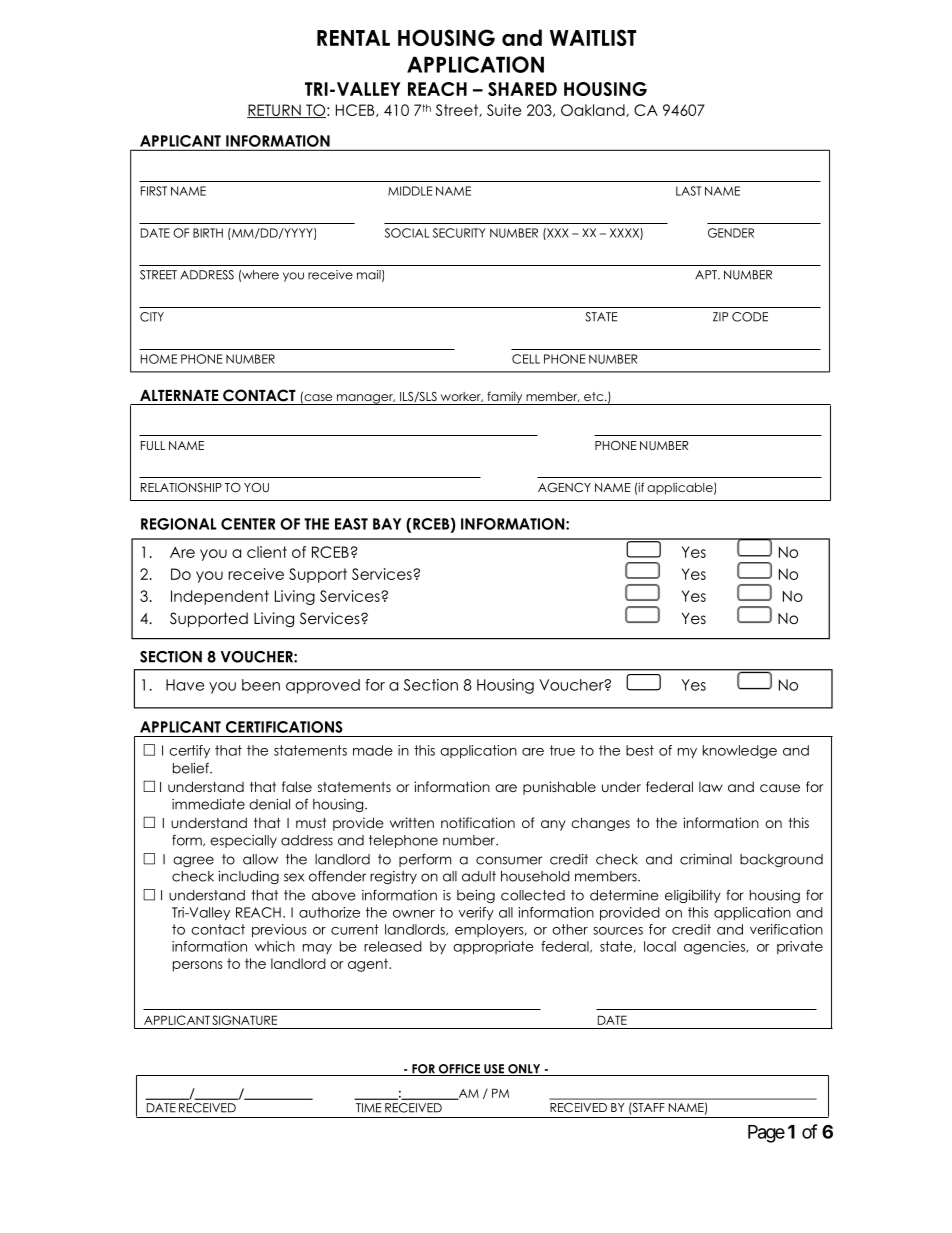 Image resolution: width=952 pixels, height=1233 pixels. Describe the element at coordinates (244, 1020) in the screenshot. I see `SIGNATURE` at that location.
